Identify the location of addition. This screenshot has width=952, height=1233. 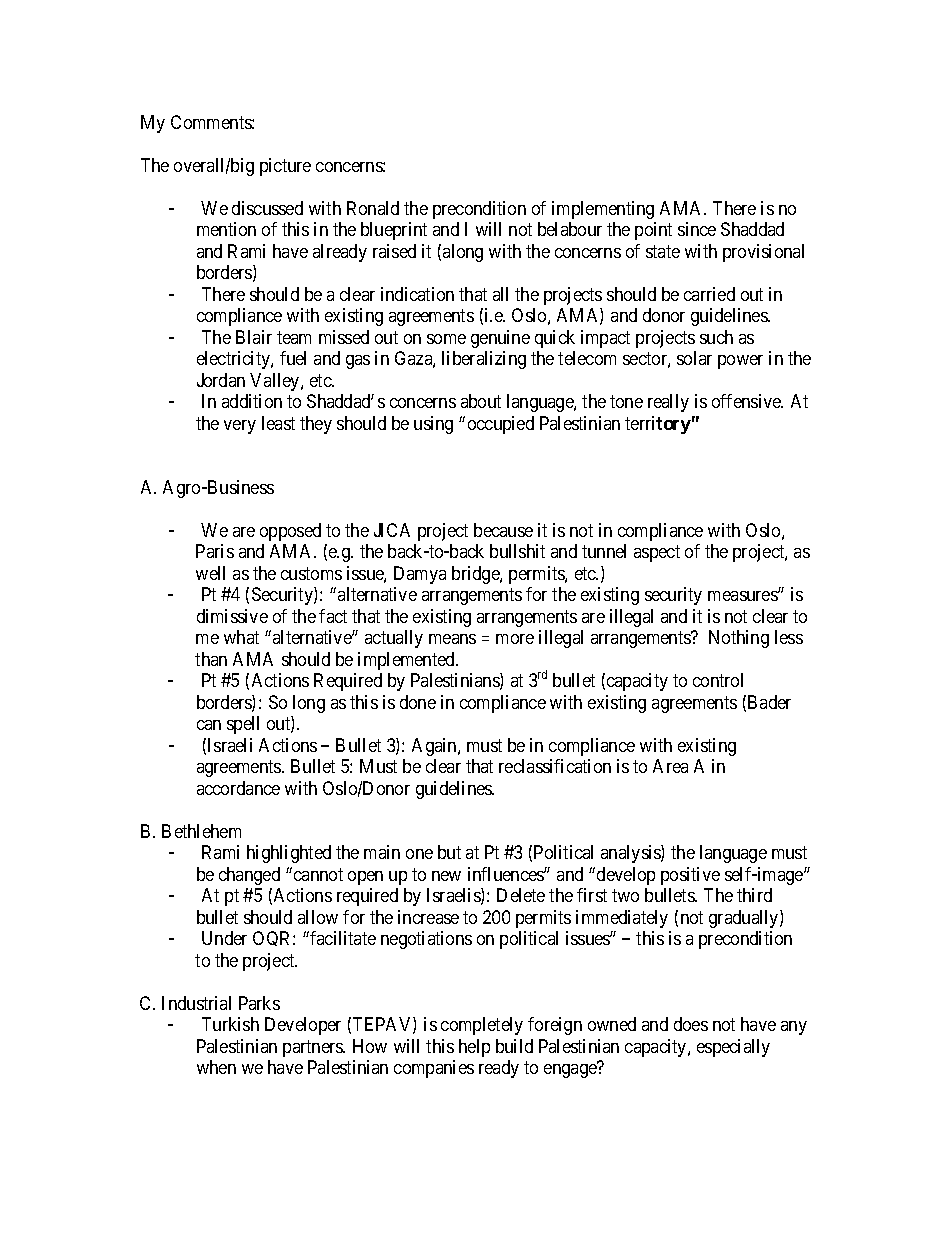
(252, 401).
